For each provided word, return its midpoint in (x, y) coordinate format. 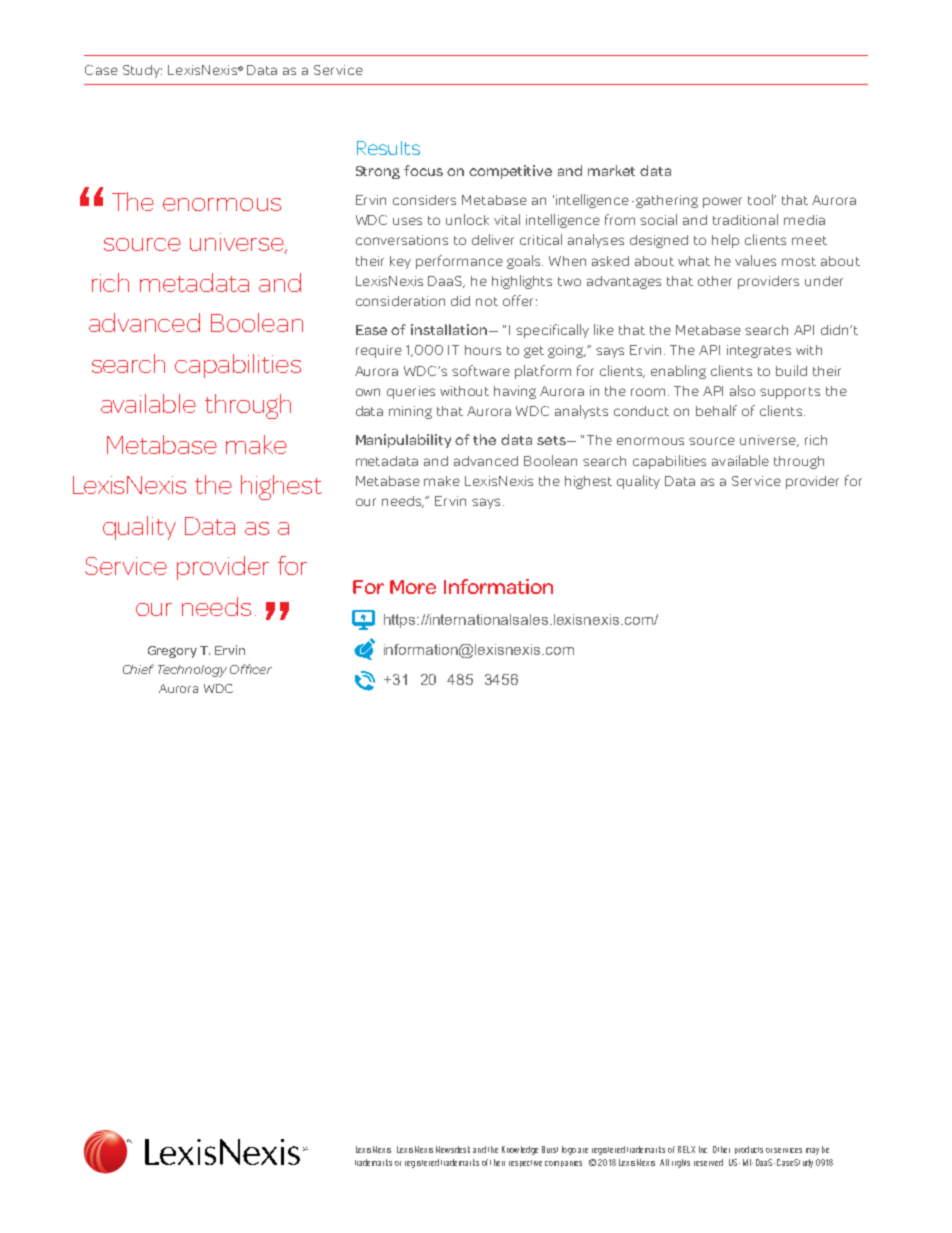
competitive (510, 172)
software (481, 370)
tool (761, 199)
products (749, 1150)
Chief (138, 669)
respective (525, 1163)
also (742, 390)
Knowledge (520, 1150)
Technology (192, 671)
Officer (251, 669)
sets (552, 440)
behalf (716, 410)
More (413, 587)
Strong (378, 172)
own (368, 392)
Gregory (172, 652)
